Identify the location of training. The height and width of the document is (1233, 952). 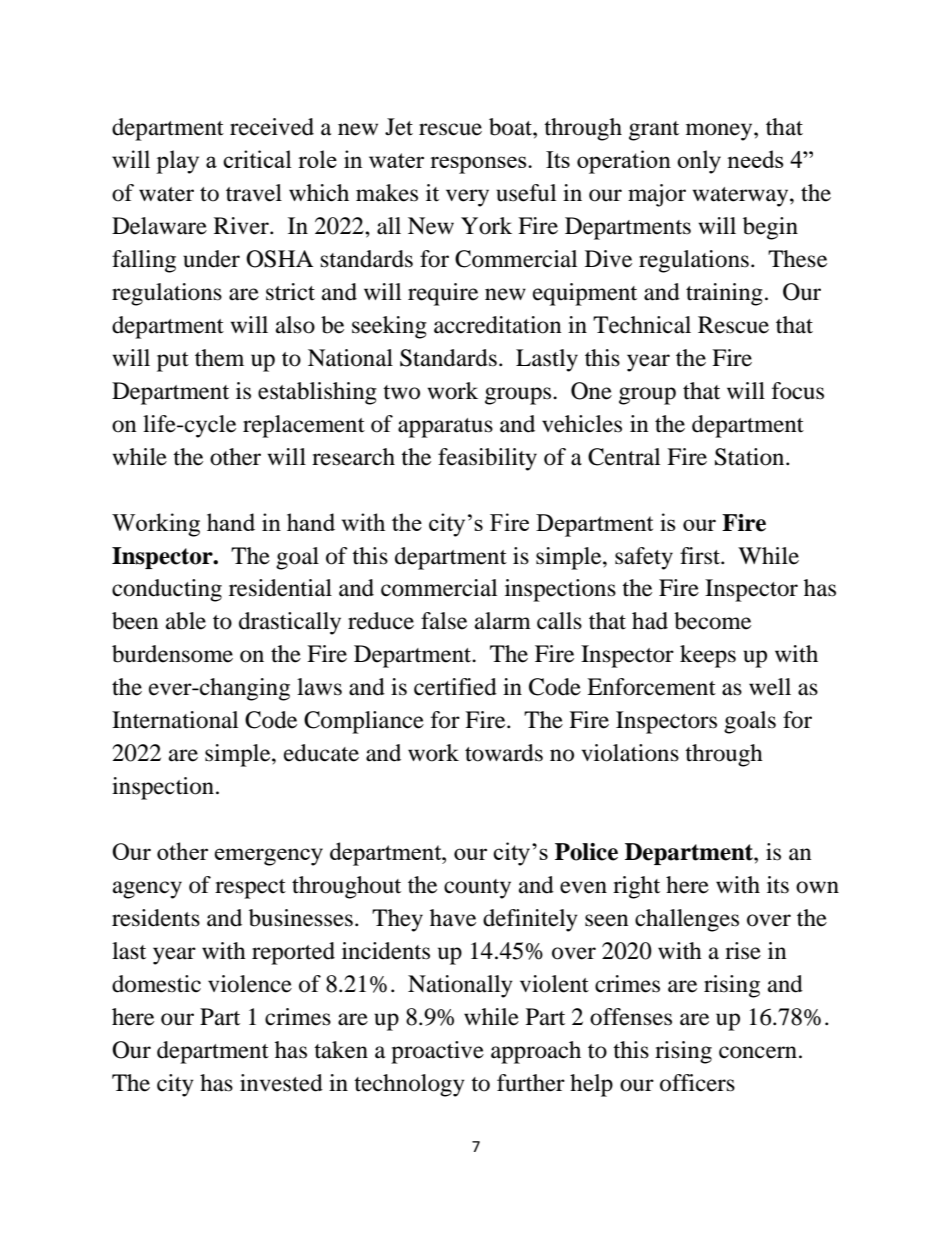
(724, 294).
